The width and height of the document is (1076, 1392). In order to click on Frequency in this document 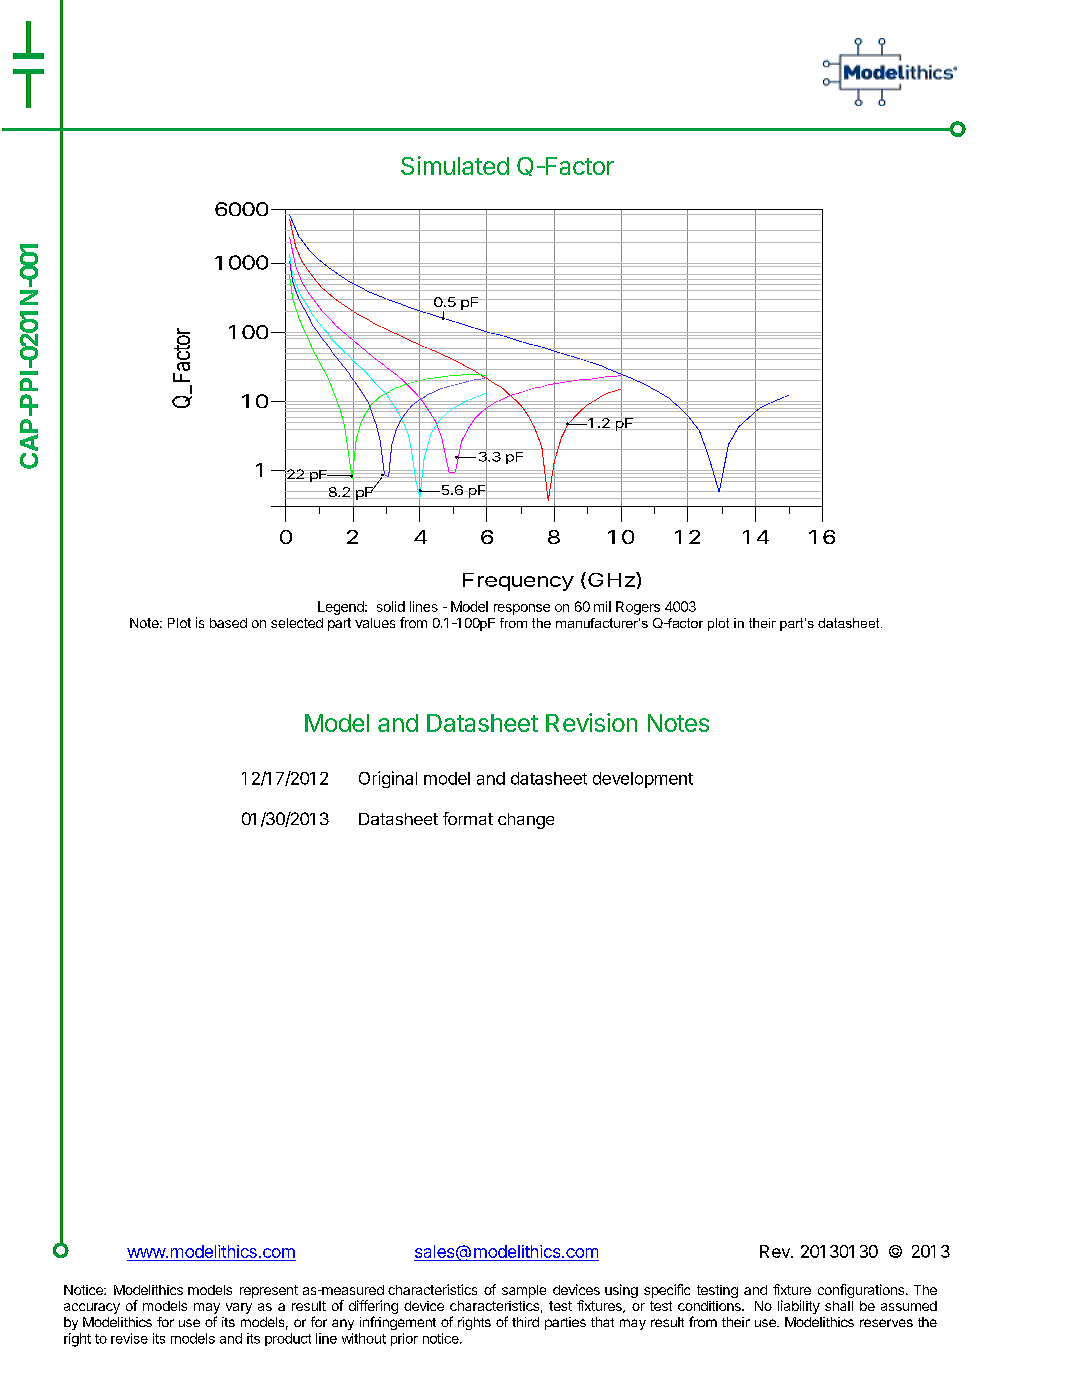, I will do `click(518, 582)`.
